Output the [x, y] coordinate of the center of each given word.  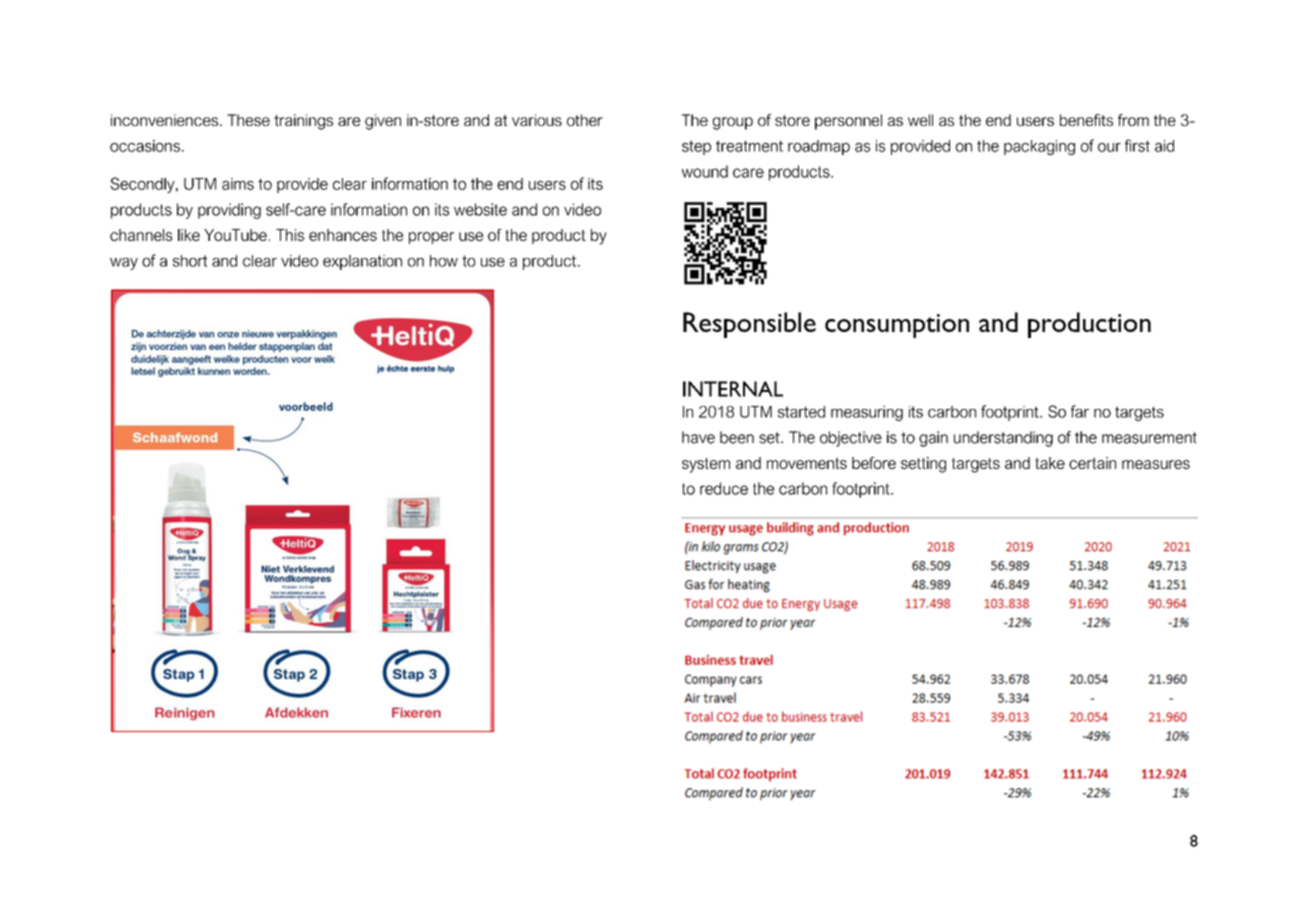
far [1080, 411]
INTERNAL [733, 389]
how [444, 261]
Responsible [749, 325]
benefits [1086, 120]
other [585, 120]
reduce [724, 488]
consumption [897, 326]
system [706, 465]
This [290, 235]
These [248, 120]
